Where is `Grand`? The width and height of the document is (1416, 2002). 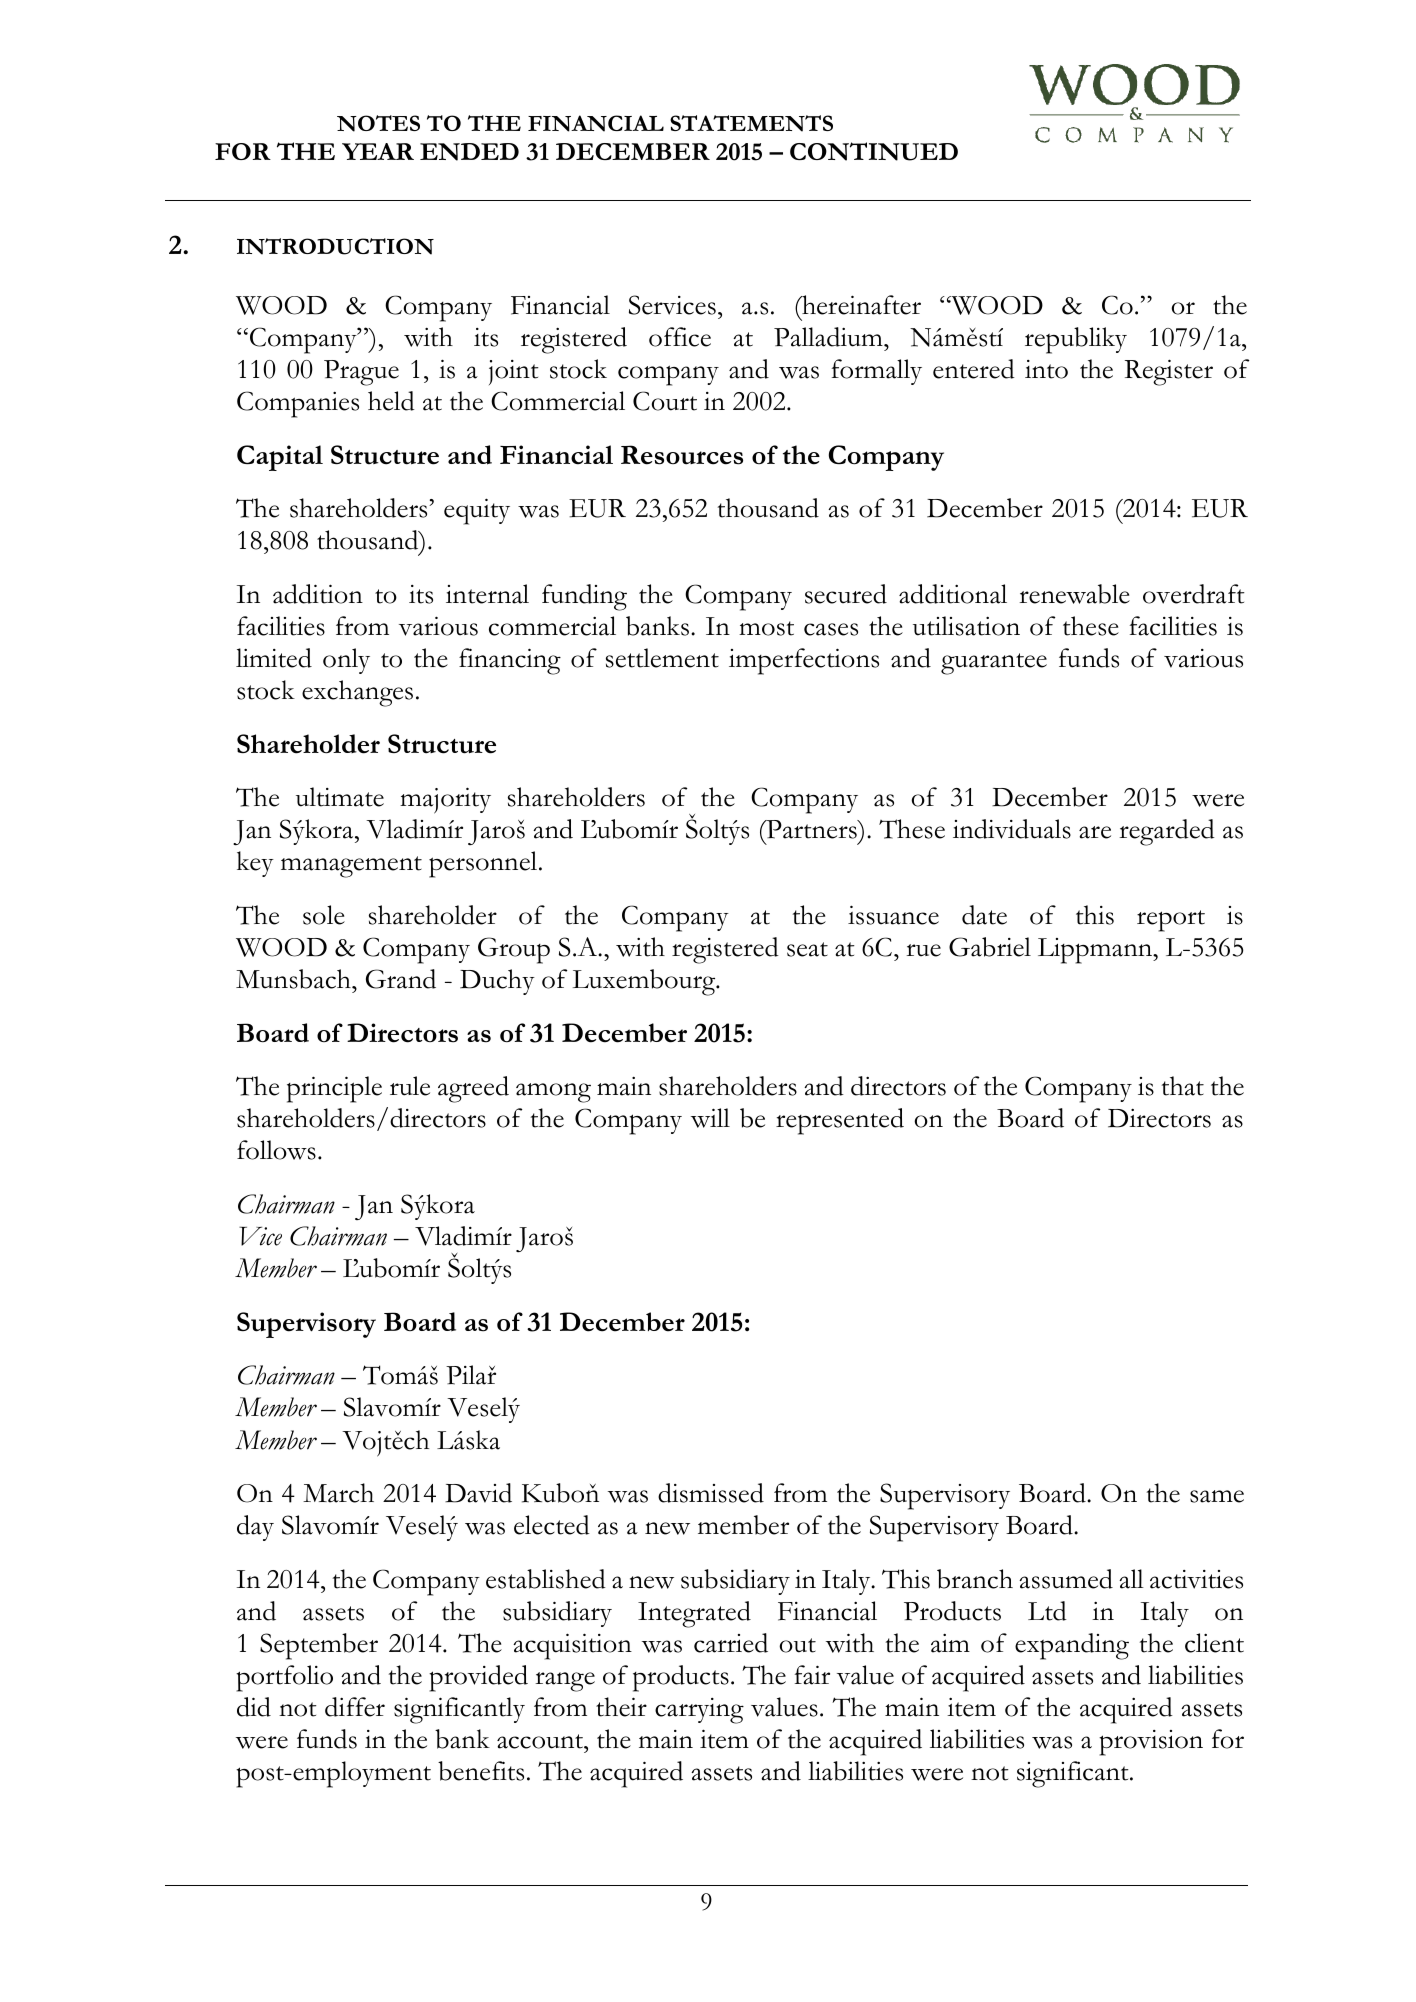 Grand is located at coordinates (401, 979).
